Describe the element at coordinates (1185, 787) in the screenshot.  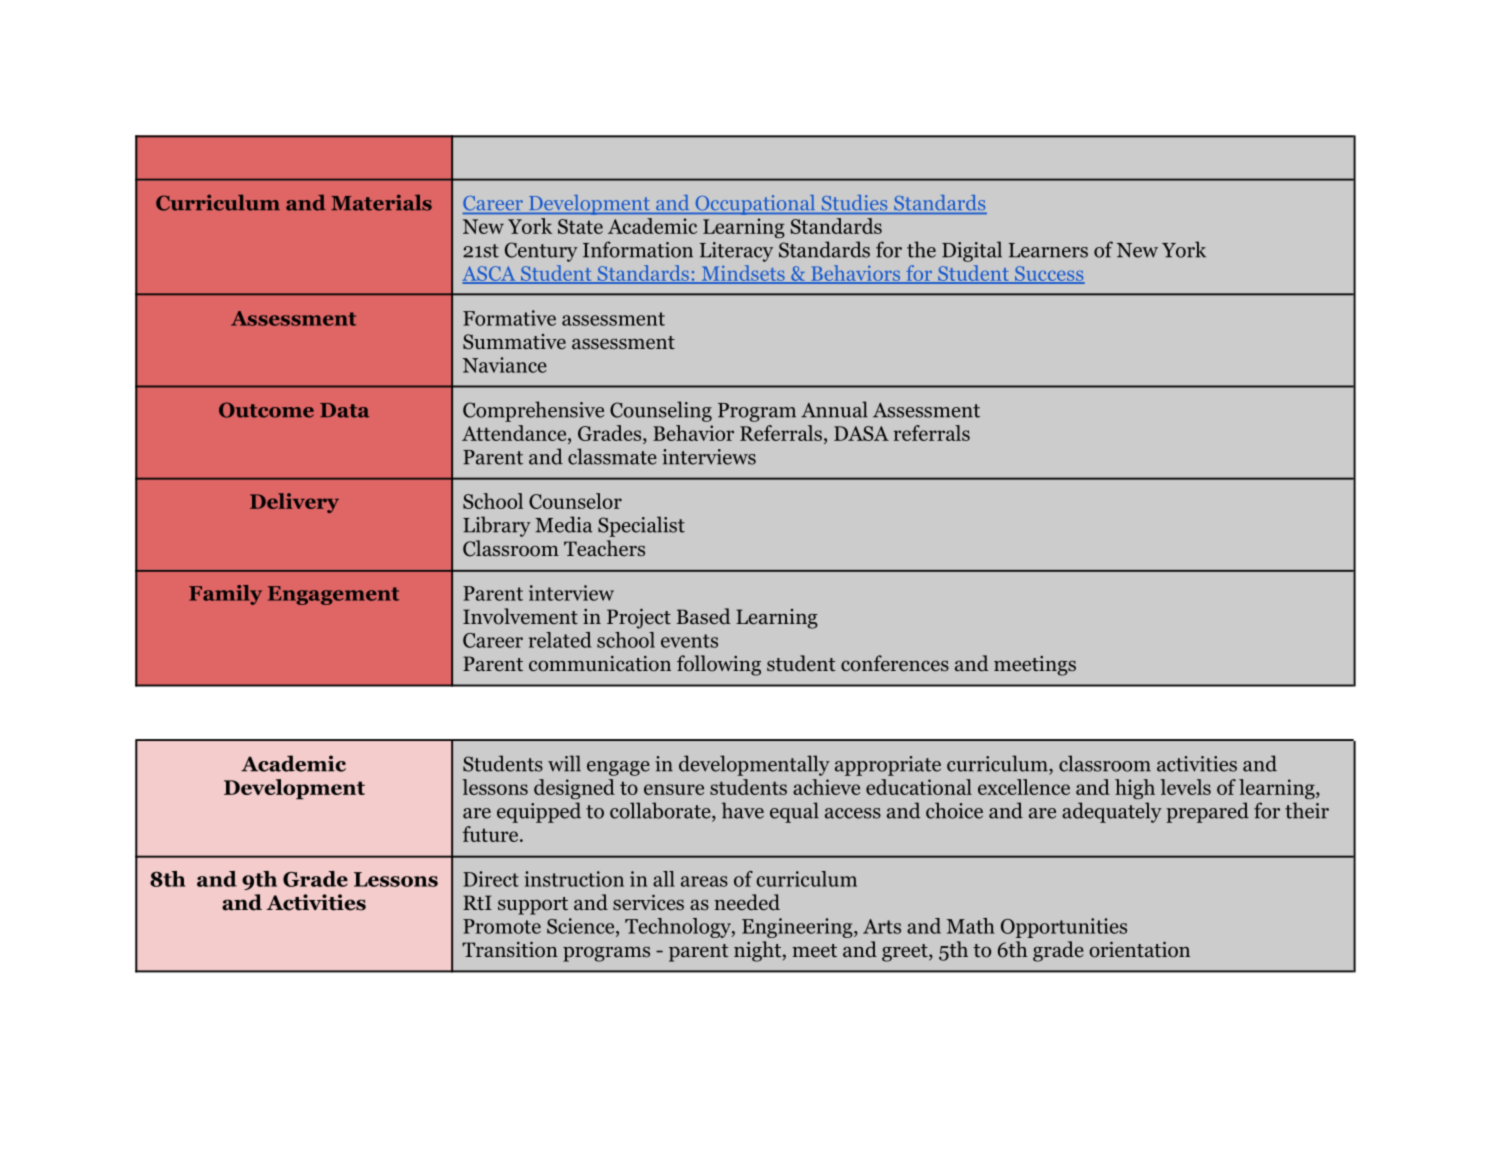
I see `levels` at that location.
